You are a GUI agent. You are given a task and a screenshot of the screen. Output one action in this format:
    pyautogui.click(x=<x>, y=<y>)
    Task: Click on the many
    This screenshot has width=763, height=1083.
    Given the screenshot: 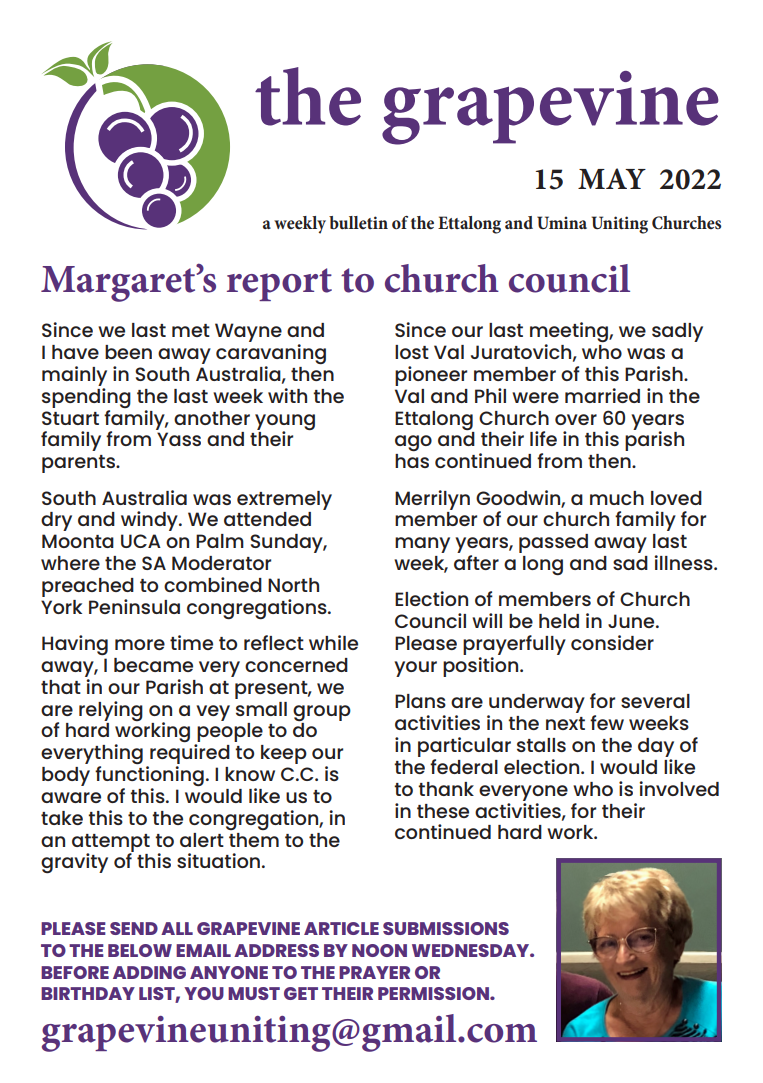 What is the action you would take?
    pyautogui.click(x=422, y=545)
